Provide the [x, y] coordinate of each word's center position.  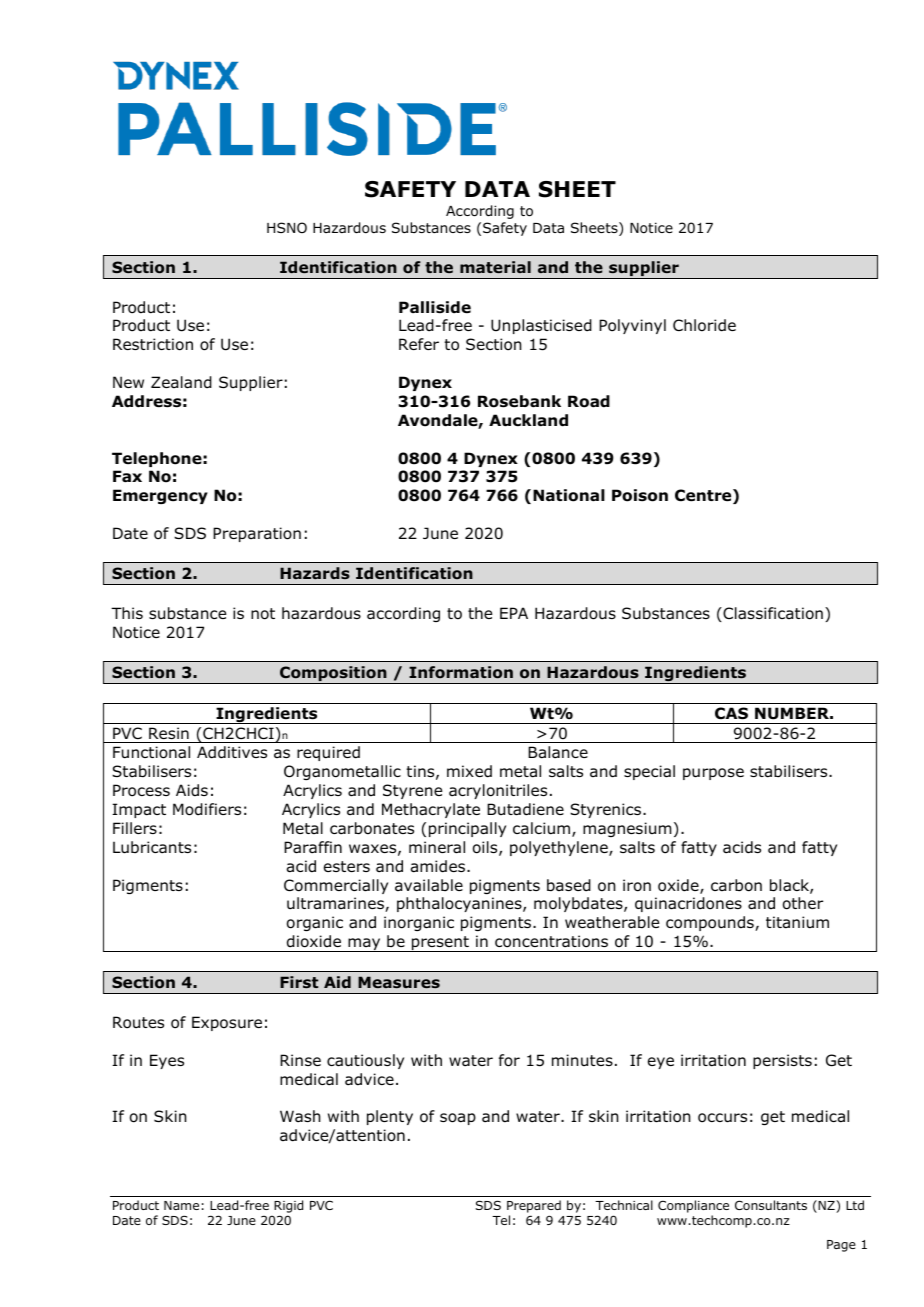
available [429, 885]
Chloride [704, 325]
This [127, 613]
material [495, 267]
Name [181, 1205]
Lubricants [152, 847]
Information [461, 672]
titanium [797, 922]
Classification [772, 614]
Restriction [153, 344]
